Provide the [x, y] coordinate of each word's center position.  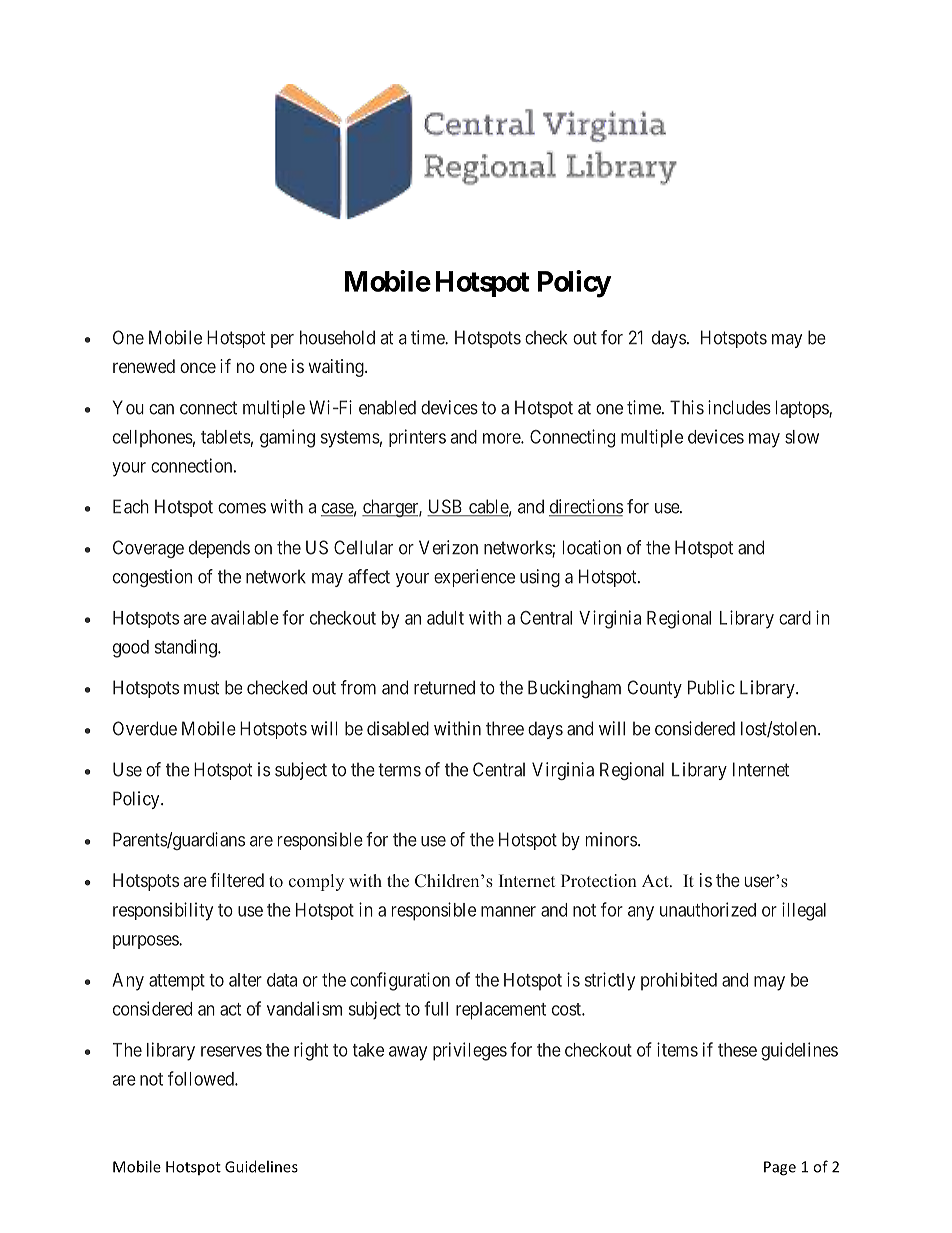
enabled [387, 407]
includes [739, 407]
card [795, 618]
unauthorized [708, 909]
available [245, 617]
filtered [237, 880]
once [198, 367]
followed [202, 1078]
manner [508, 911]
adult [445, 618]
